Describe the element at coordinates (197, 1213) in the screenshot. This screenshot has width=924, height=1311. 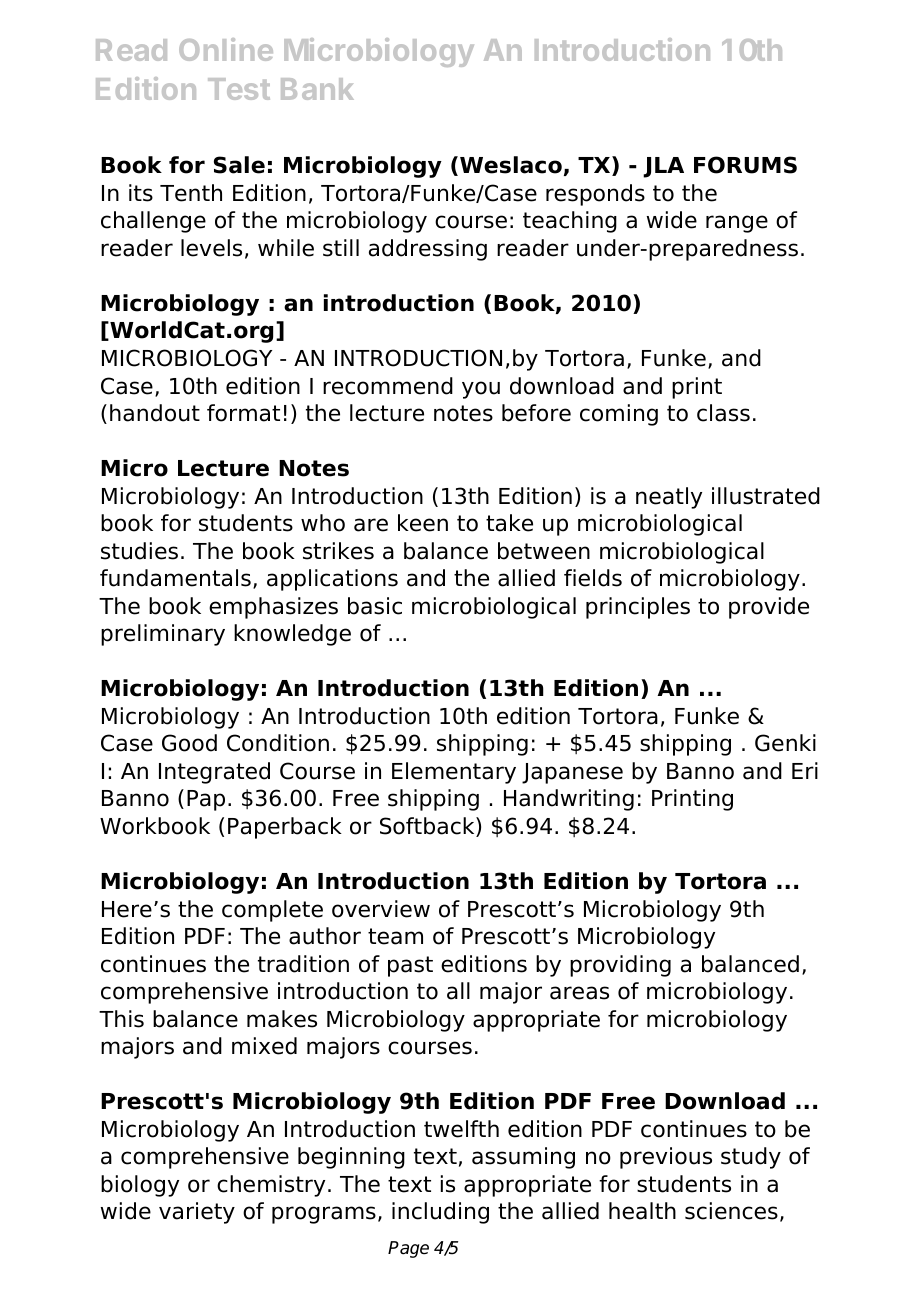
I see `variety` at that location.
